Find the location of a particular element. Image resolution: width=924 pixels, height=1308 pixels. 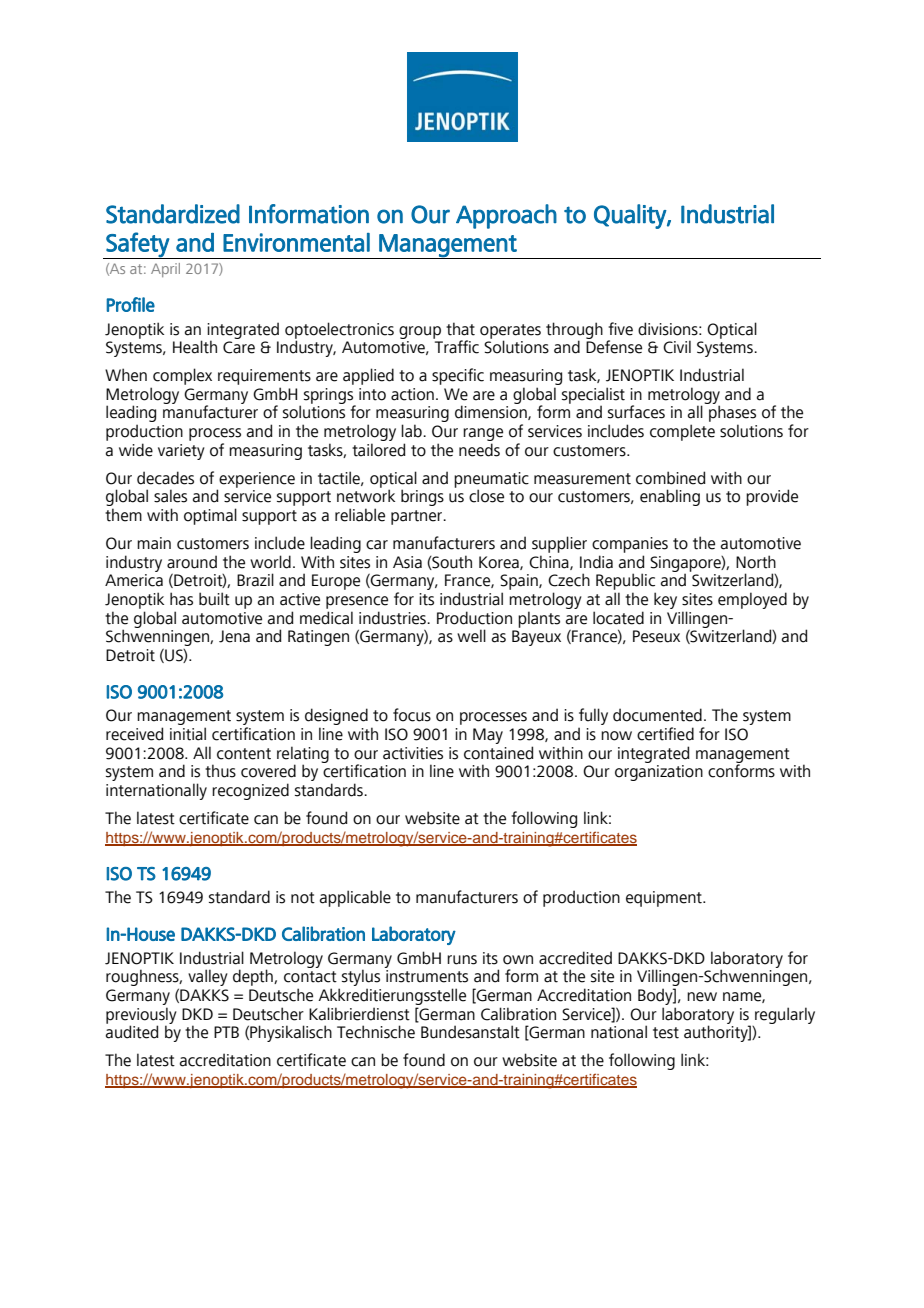

key is located at coordinates (665, 600).
